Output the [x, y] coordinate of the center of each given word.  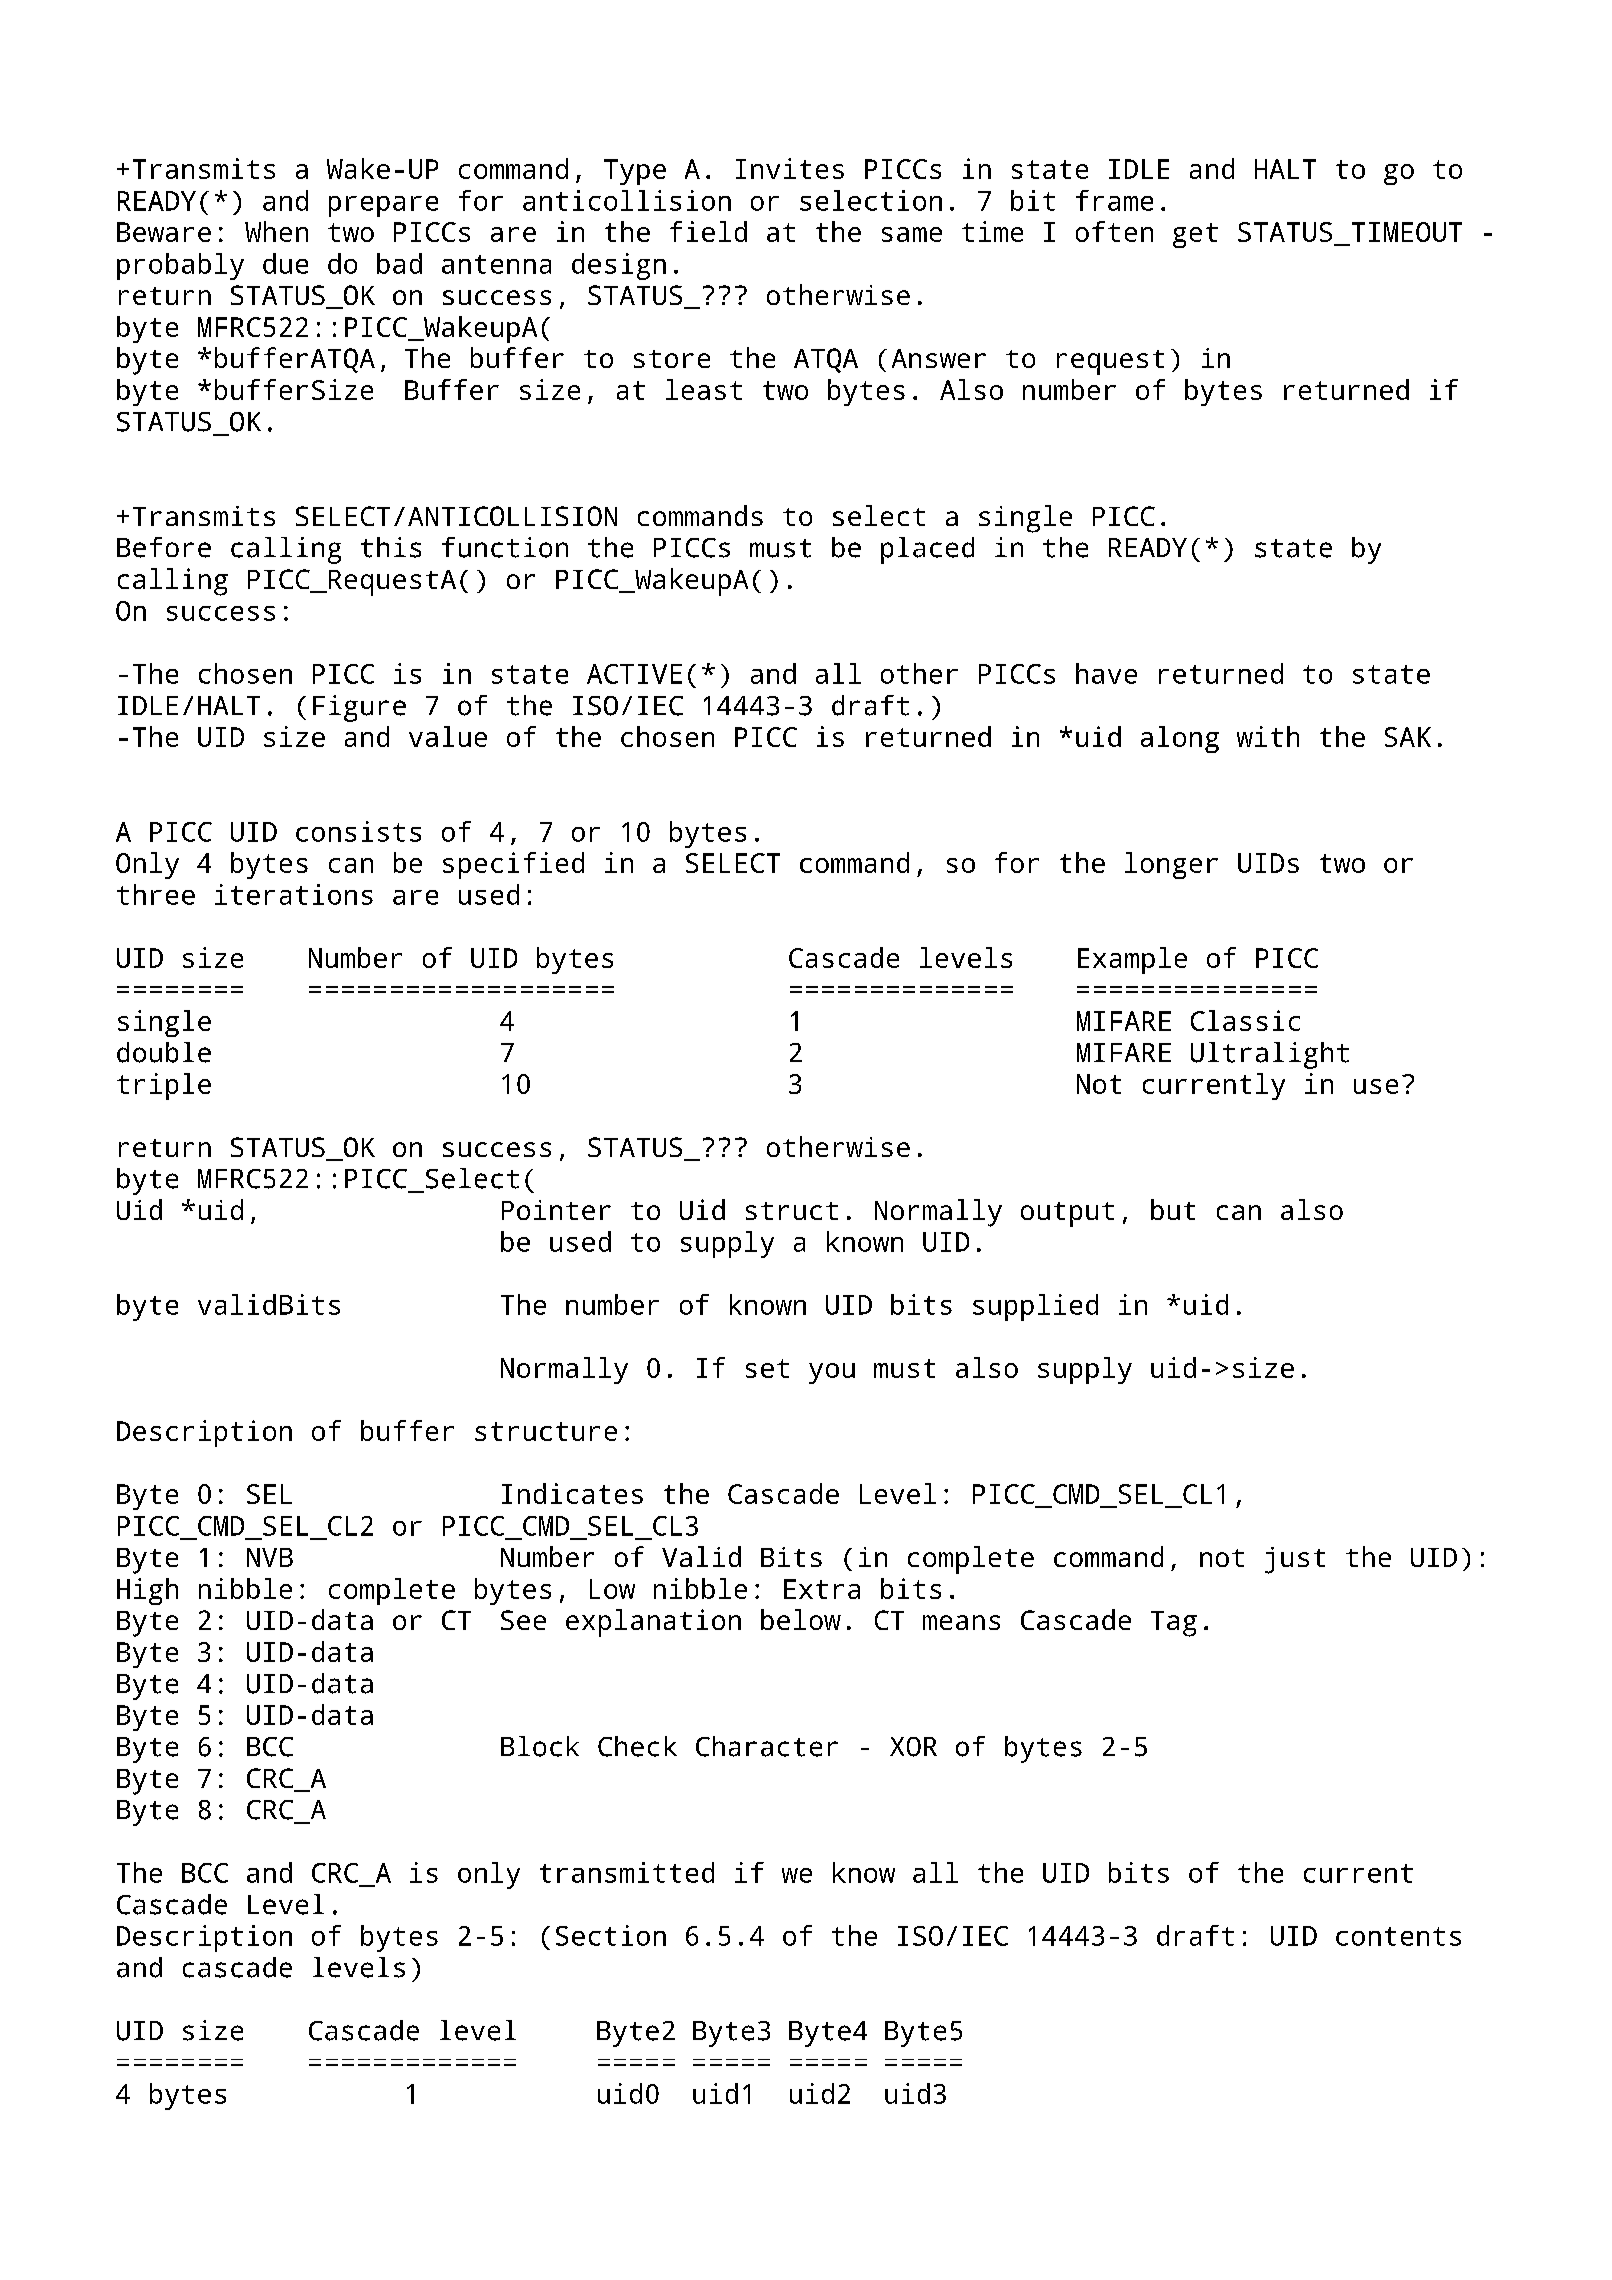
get [1195, 235]
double [164, 1052]
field [708, 231]
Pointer [556, 1210]
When [276, 231]
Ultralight [1270, 1055]
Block [540, 1746]
